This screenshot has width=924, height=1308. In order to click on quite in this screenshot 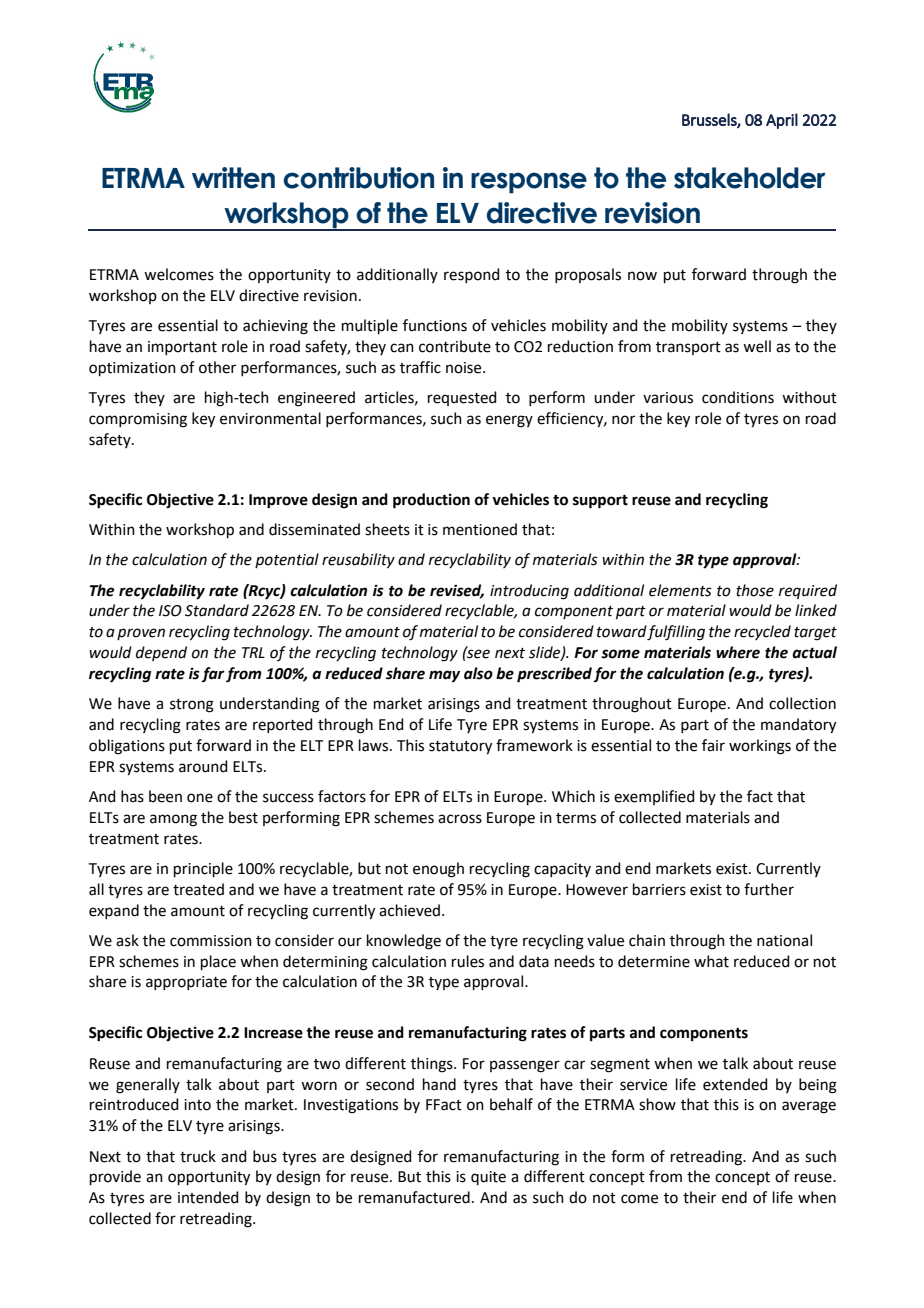, I will do `click(488, 1178)`.
